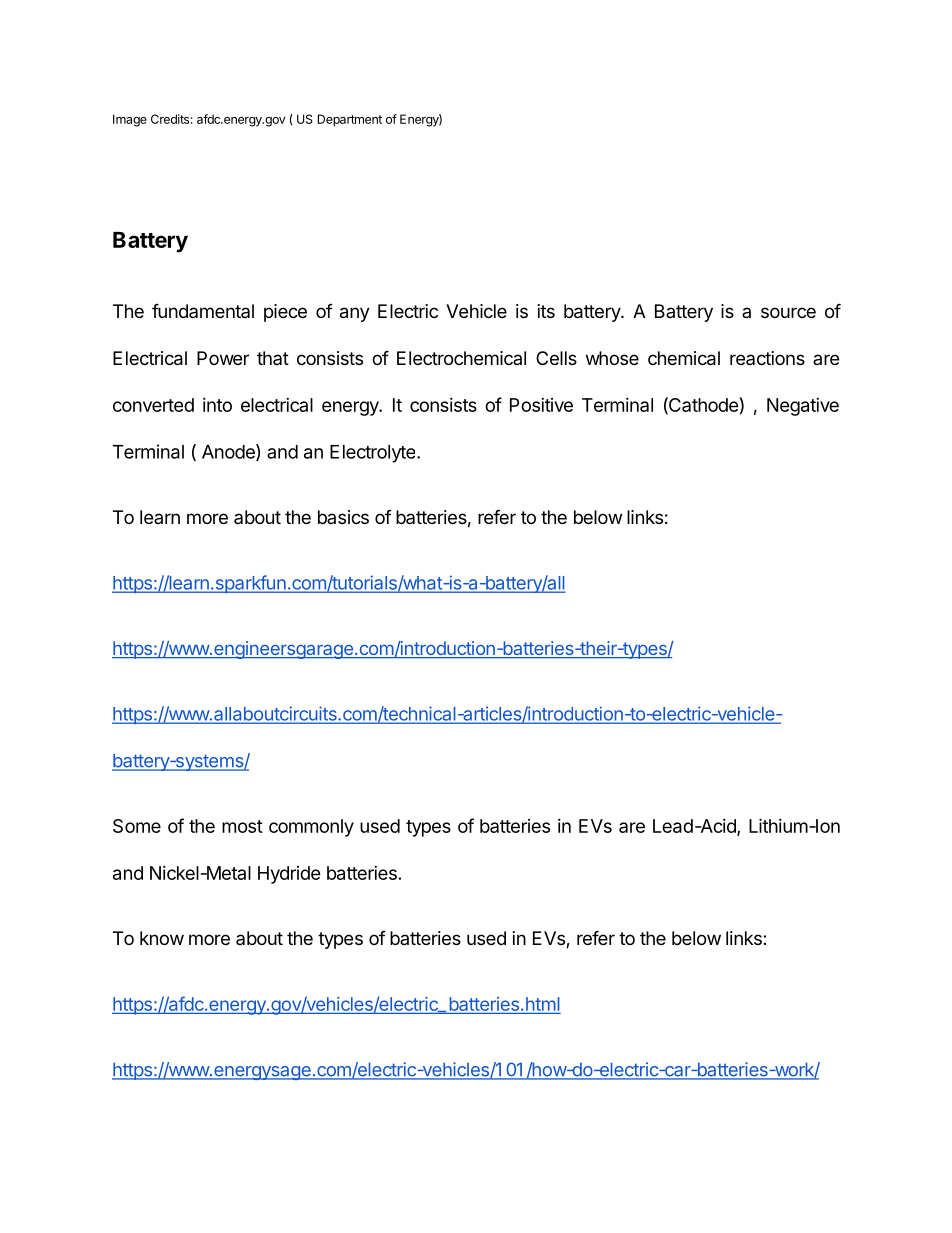  I want to click on most, so click(242, 826).
